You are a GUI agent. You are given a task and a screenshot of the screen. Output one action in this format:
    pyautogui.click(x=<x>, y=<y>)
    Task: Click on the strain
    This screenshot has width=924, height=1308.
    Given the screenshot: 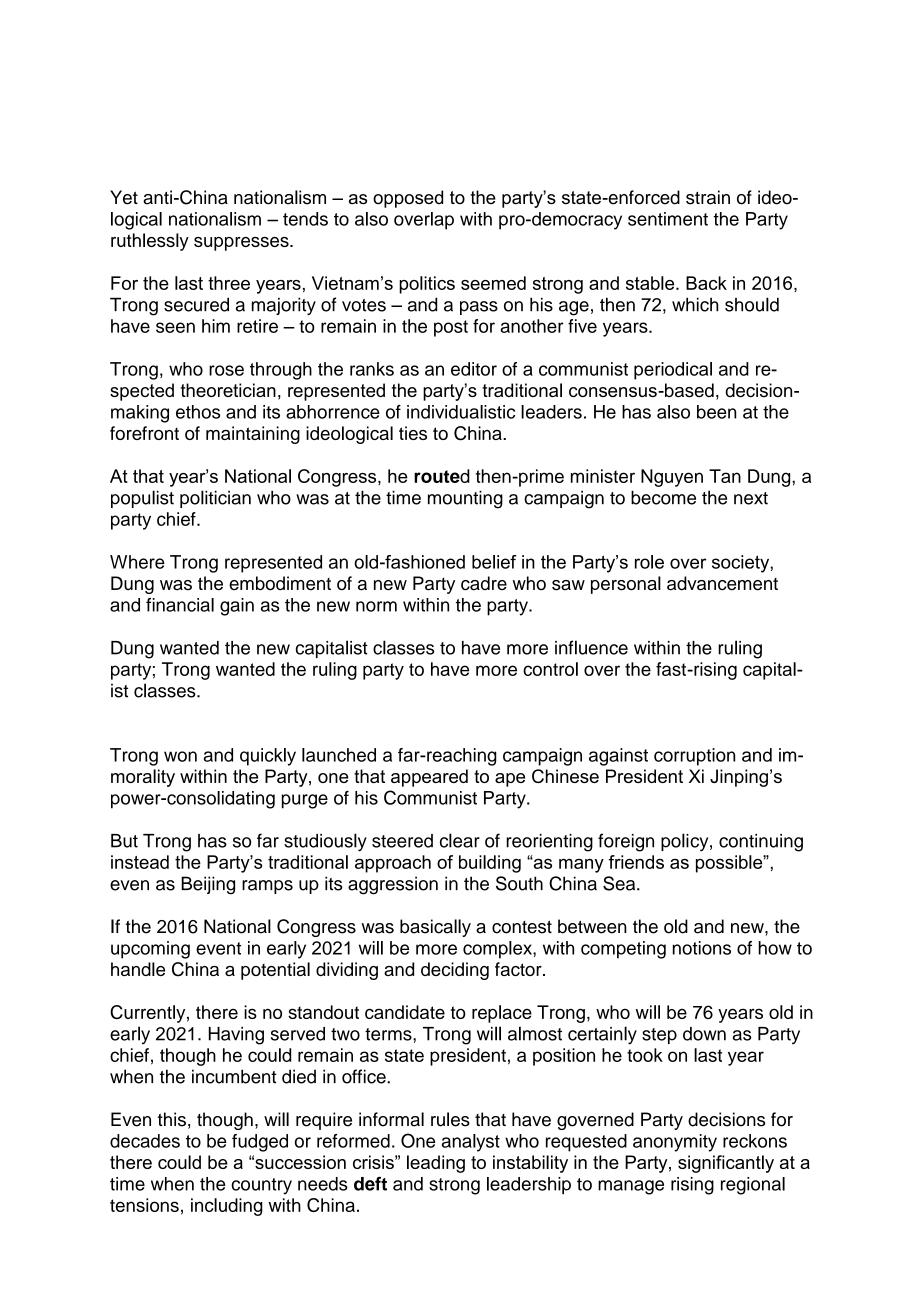 What is the action you would take?
    pyautogui.click(x=708, y=197)
